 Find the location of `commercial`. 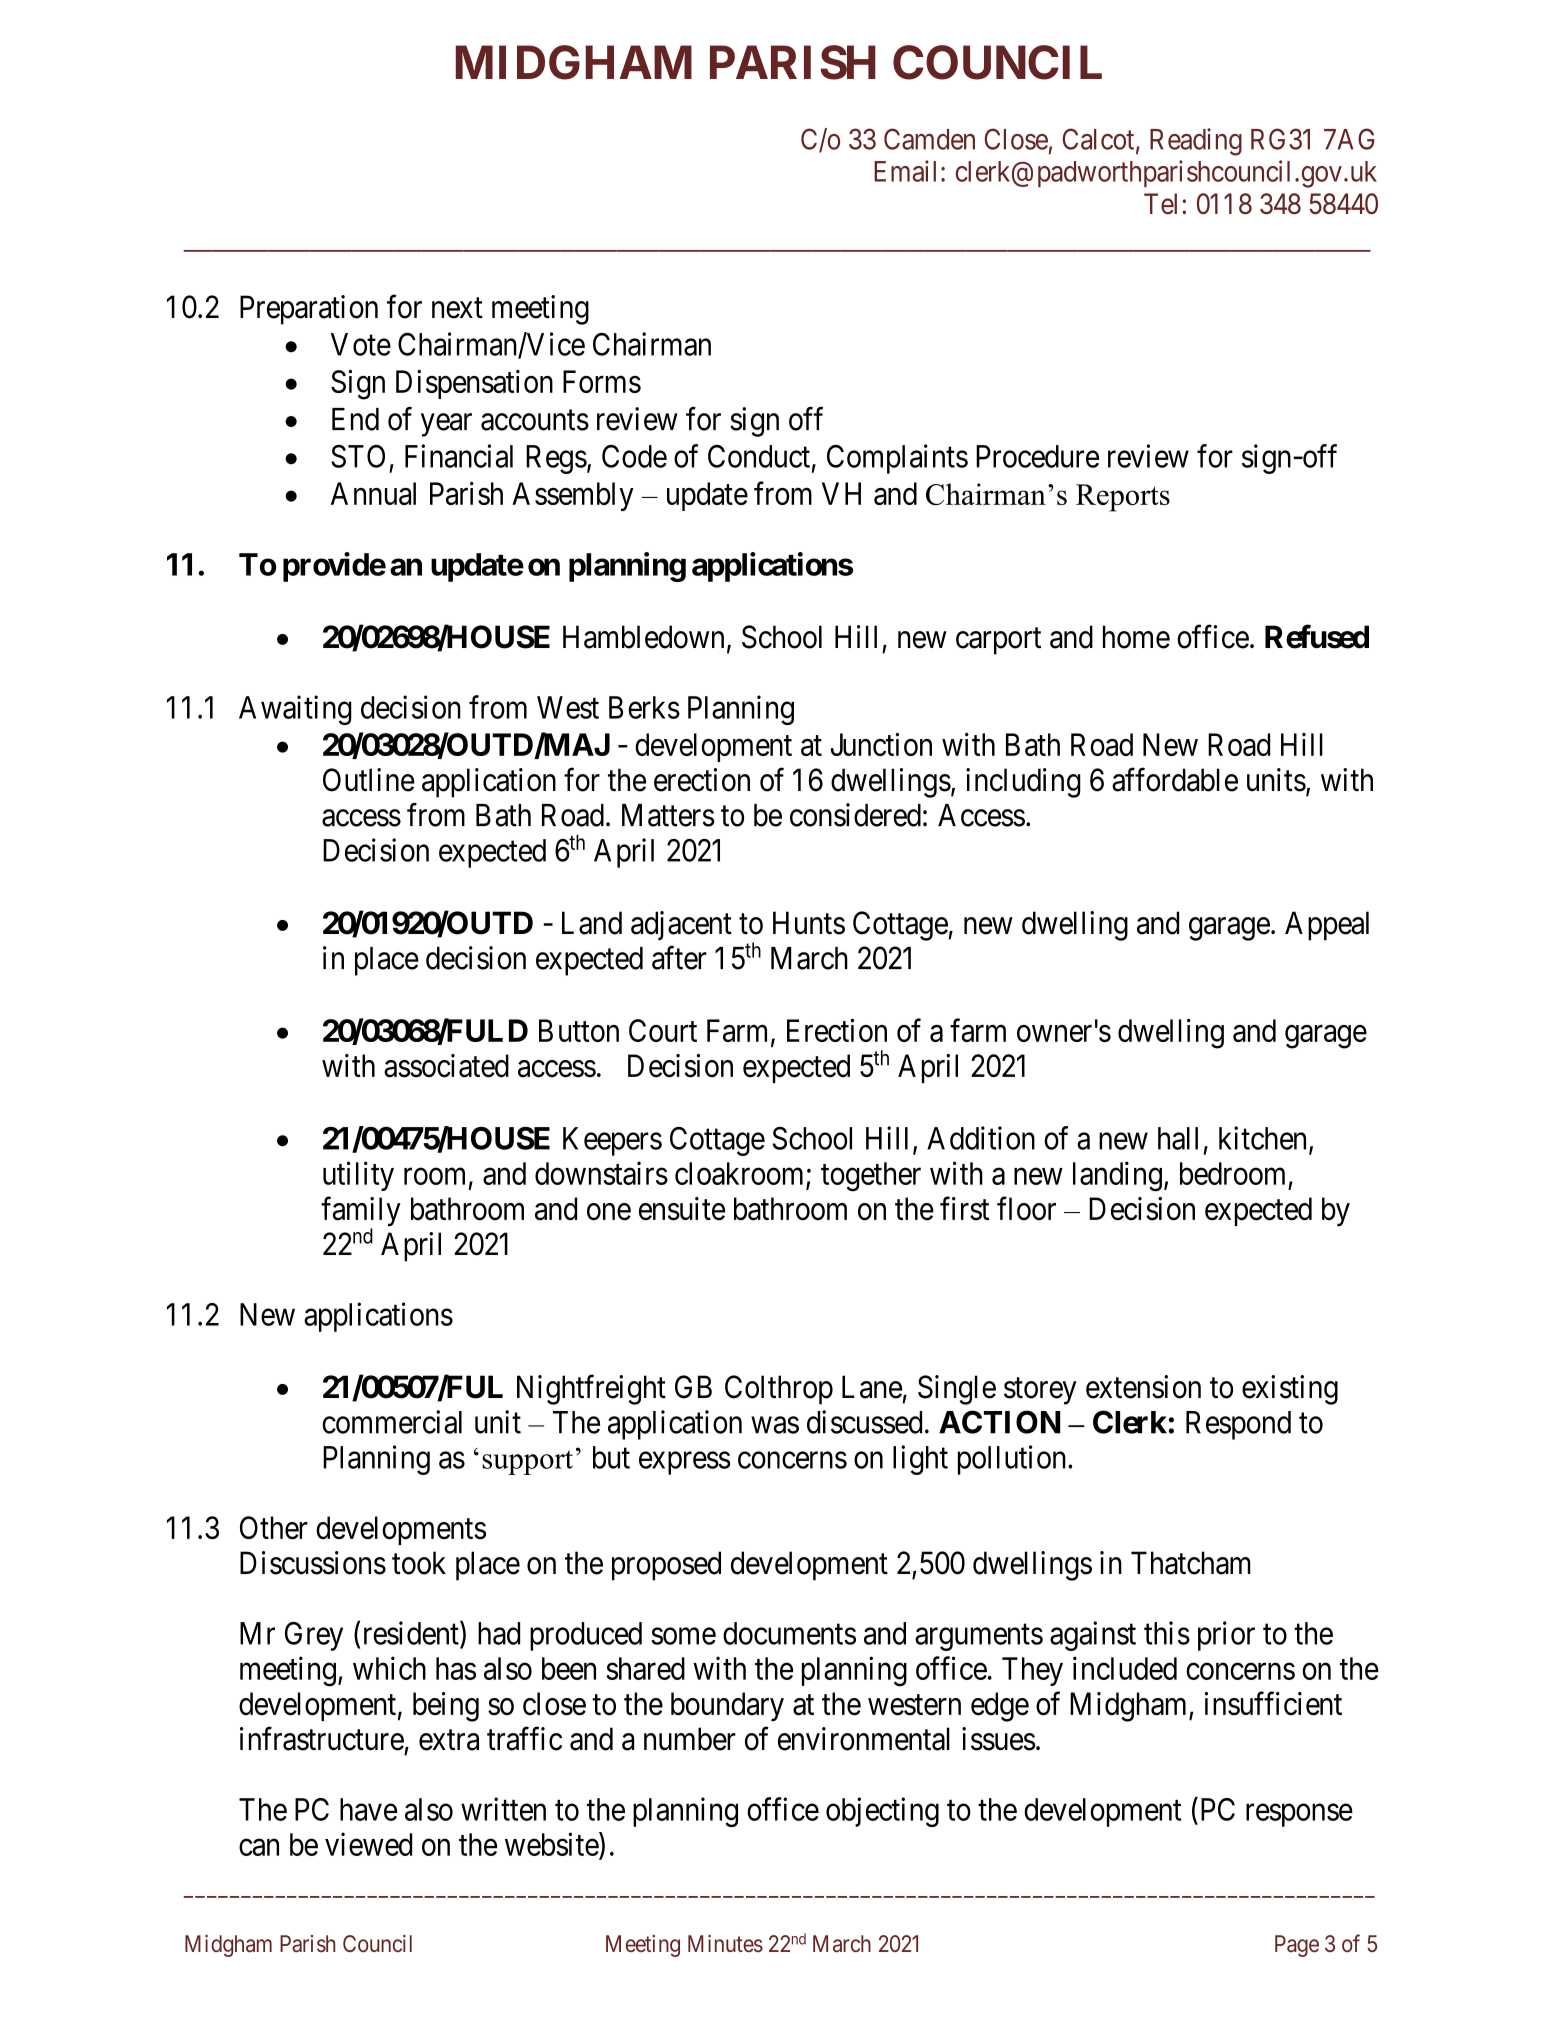

commercial is located at coordinates (392, 1422).
